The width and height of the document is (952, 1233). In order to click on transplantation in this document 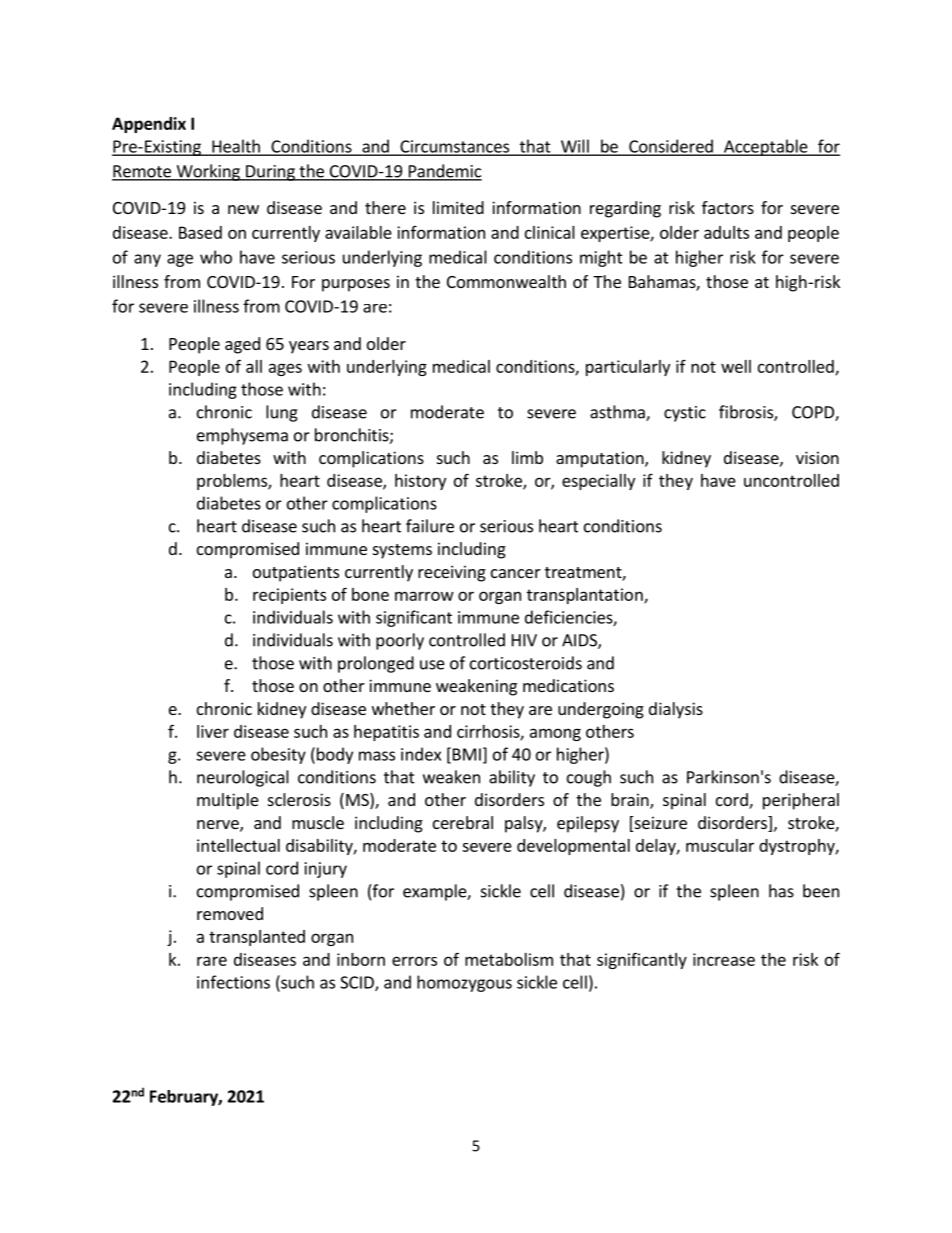, I will do `click(586, 596)`.
